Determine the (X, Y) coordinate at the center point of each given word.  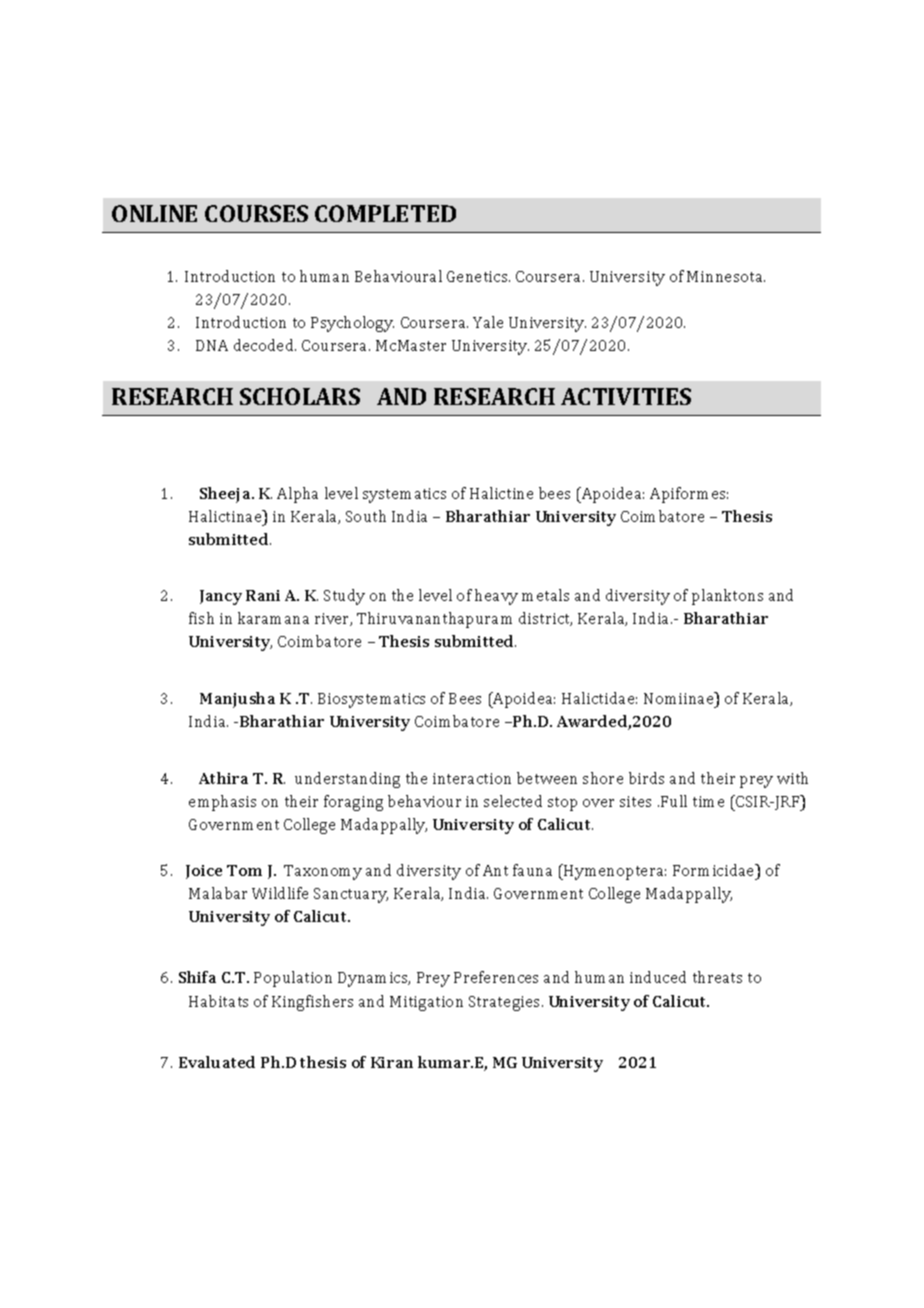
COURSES (256, 213)
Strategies (504, 1003)
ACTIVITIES (626, 396)
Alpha (297, 495)
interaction (472, 778)
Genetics (478, 276)
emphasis (222, 803)
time (708, 801)
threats (717, 977)
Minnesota (726, 276)
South (366, 516)
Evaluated (217, 1062)
